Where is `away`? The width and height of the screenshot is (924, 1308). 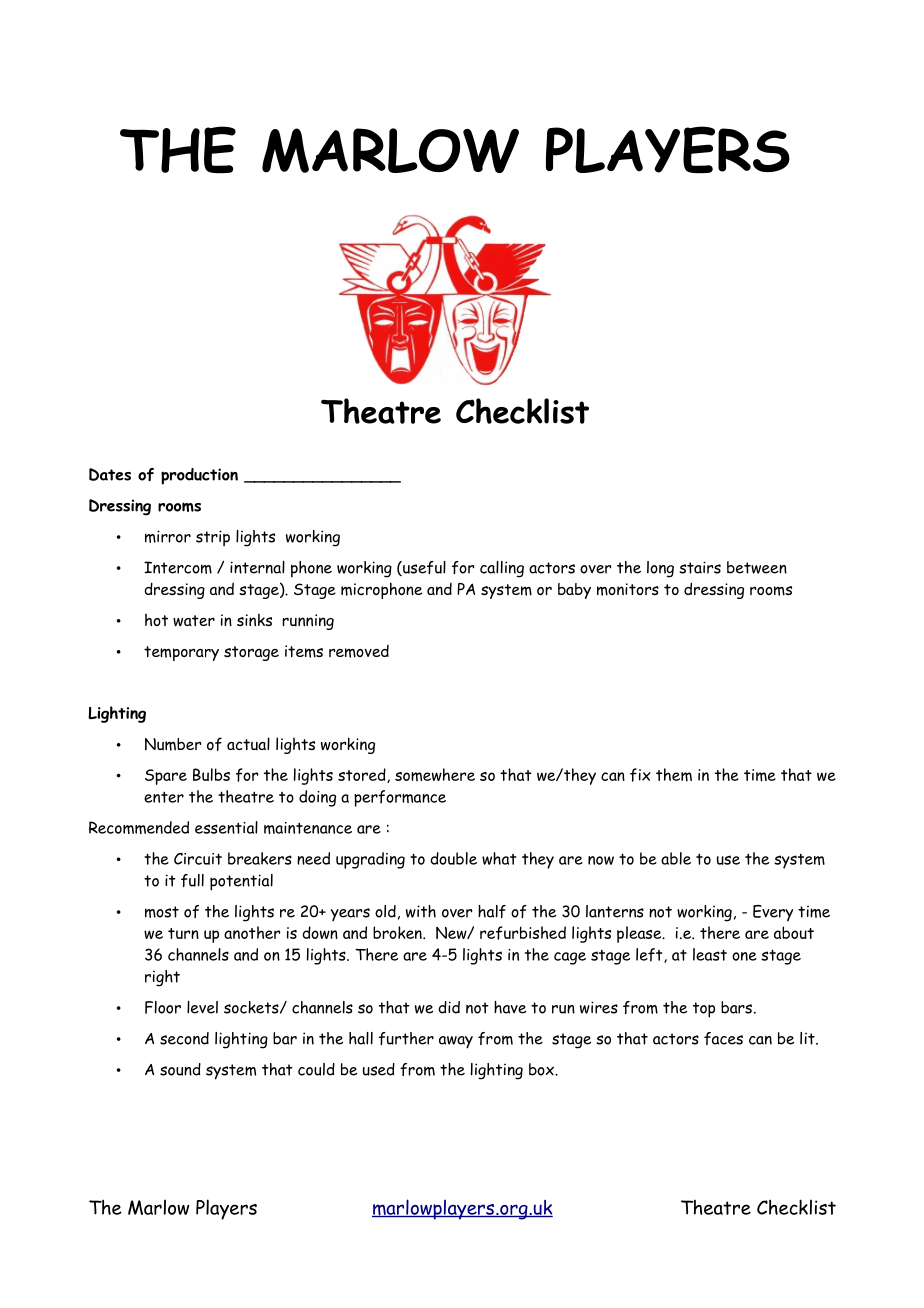
away is located at coordinates (456, 1042).
